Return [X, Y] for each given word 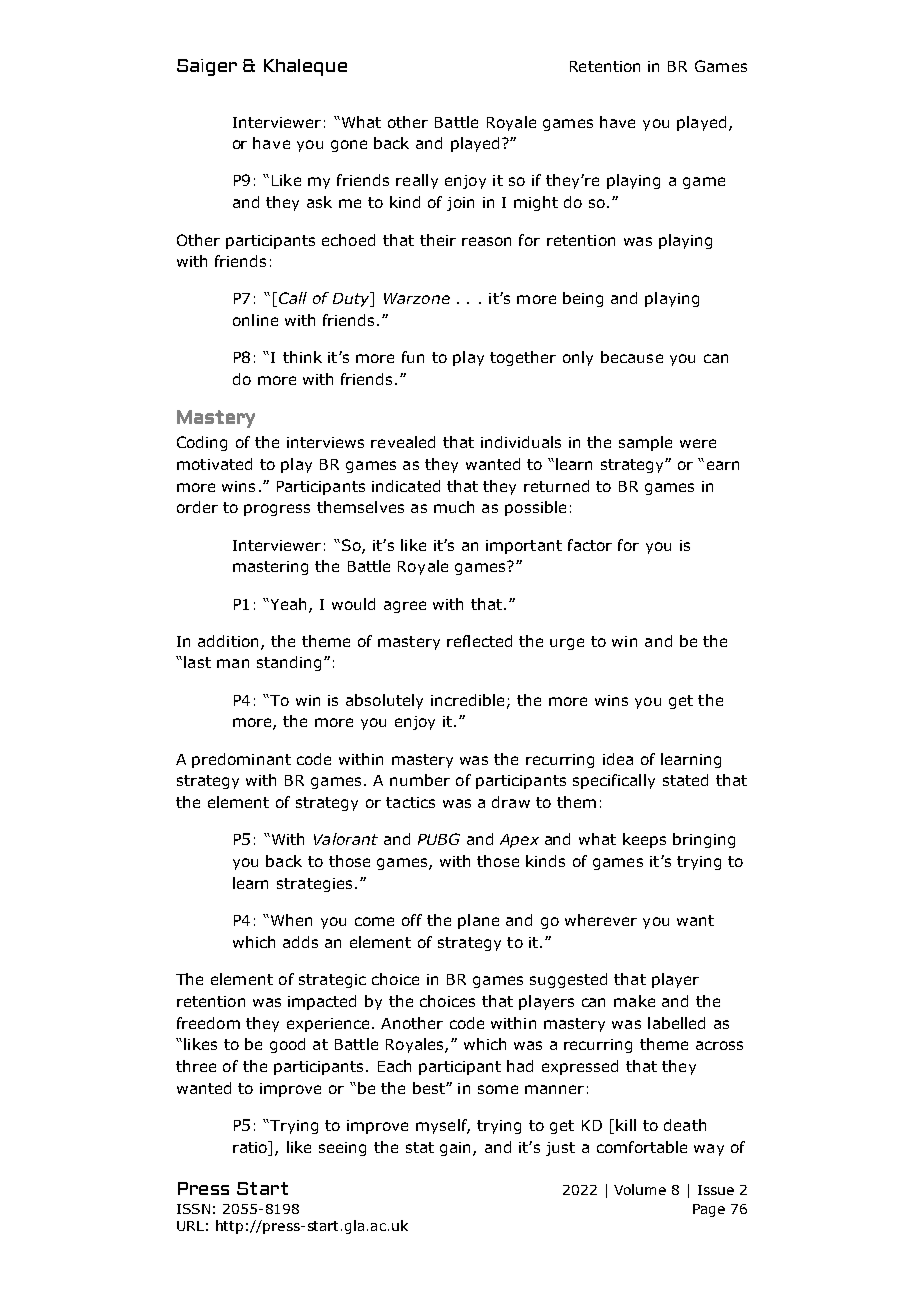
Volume [640, 1189]
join [460, 204]
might [536, 203]
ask [319, 202]
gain [457, 1149]
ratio [251, 1147]
